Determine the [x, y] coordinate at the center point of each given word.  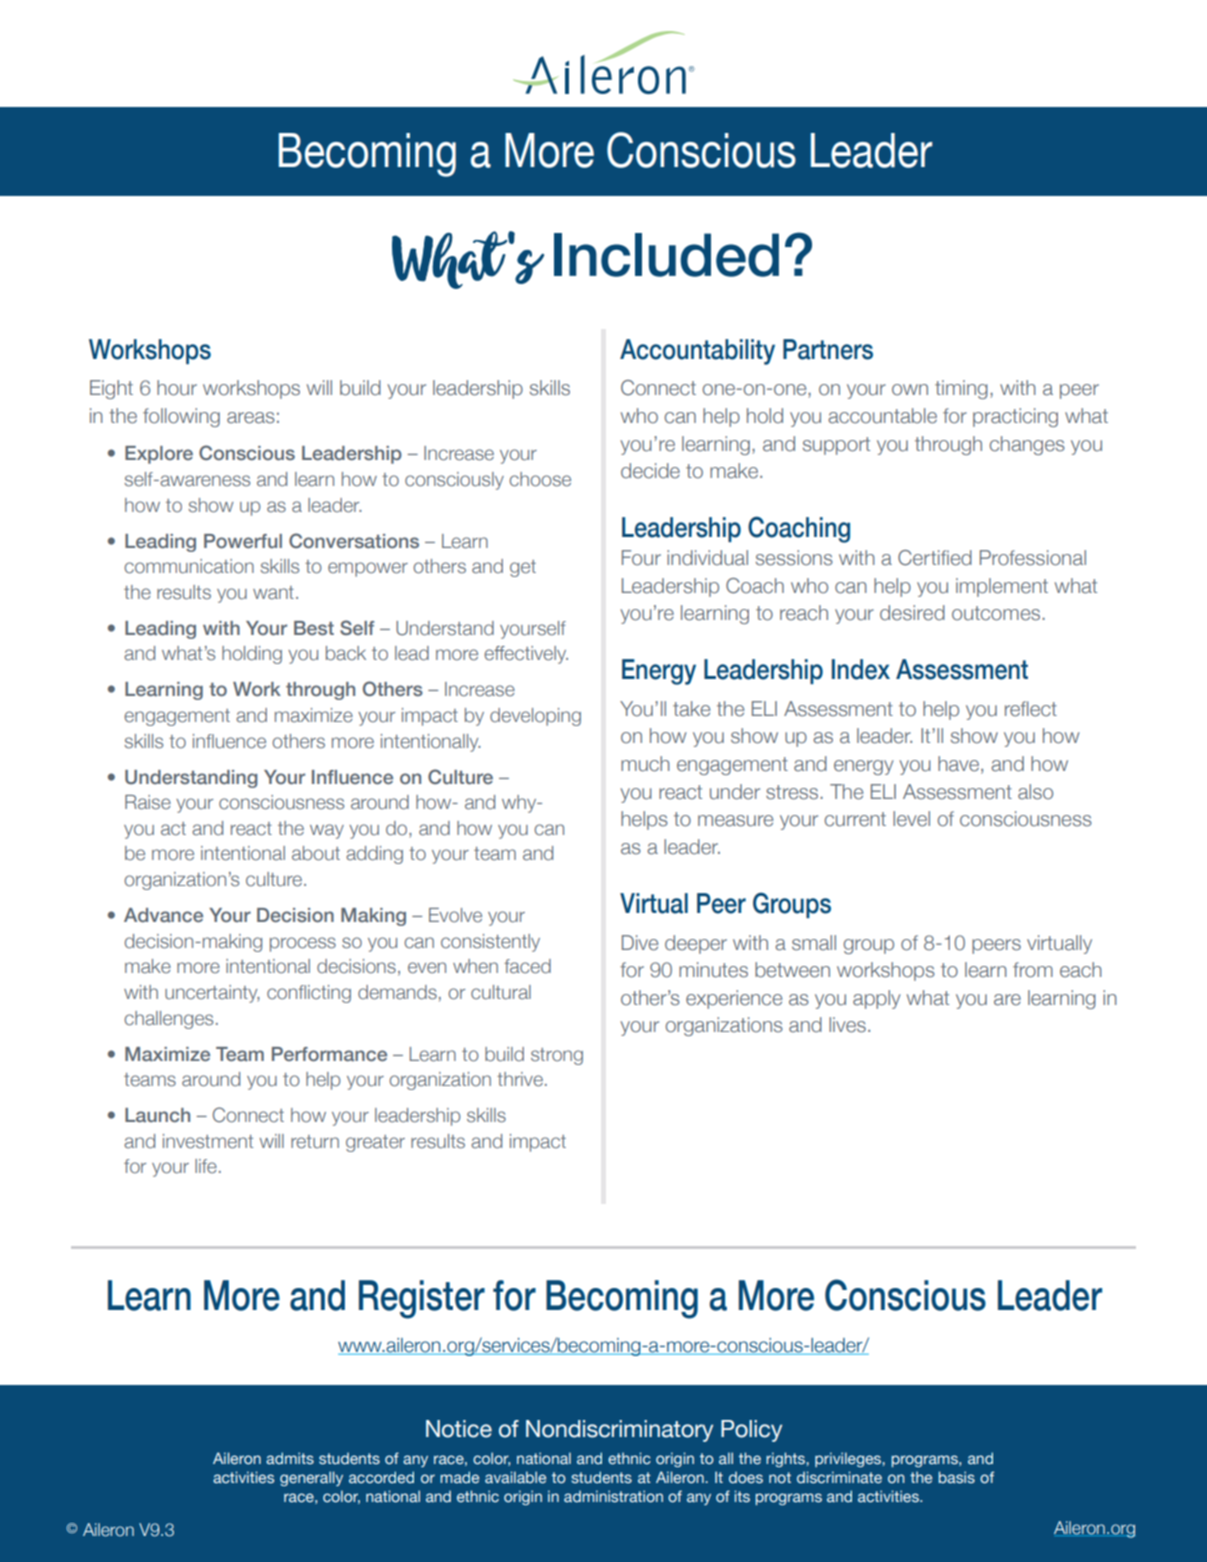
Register [422, 1299]
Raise [148, 802]
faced [527, 966]
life [206, 1166]
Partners [828, 349]
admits [290, 1458]
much [645, 764]
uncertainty [212, 994]
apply [877, 999]
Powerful [243, 541]
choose [540, 479]
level [911, 819]
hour [177, 388]
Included [666, 255]
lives [847, 1025]
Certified [935, 558]
